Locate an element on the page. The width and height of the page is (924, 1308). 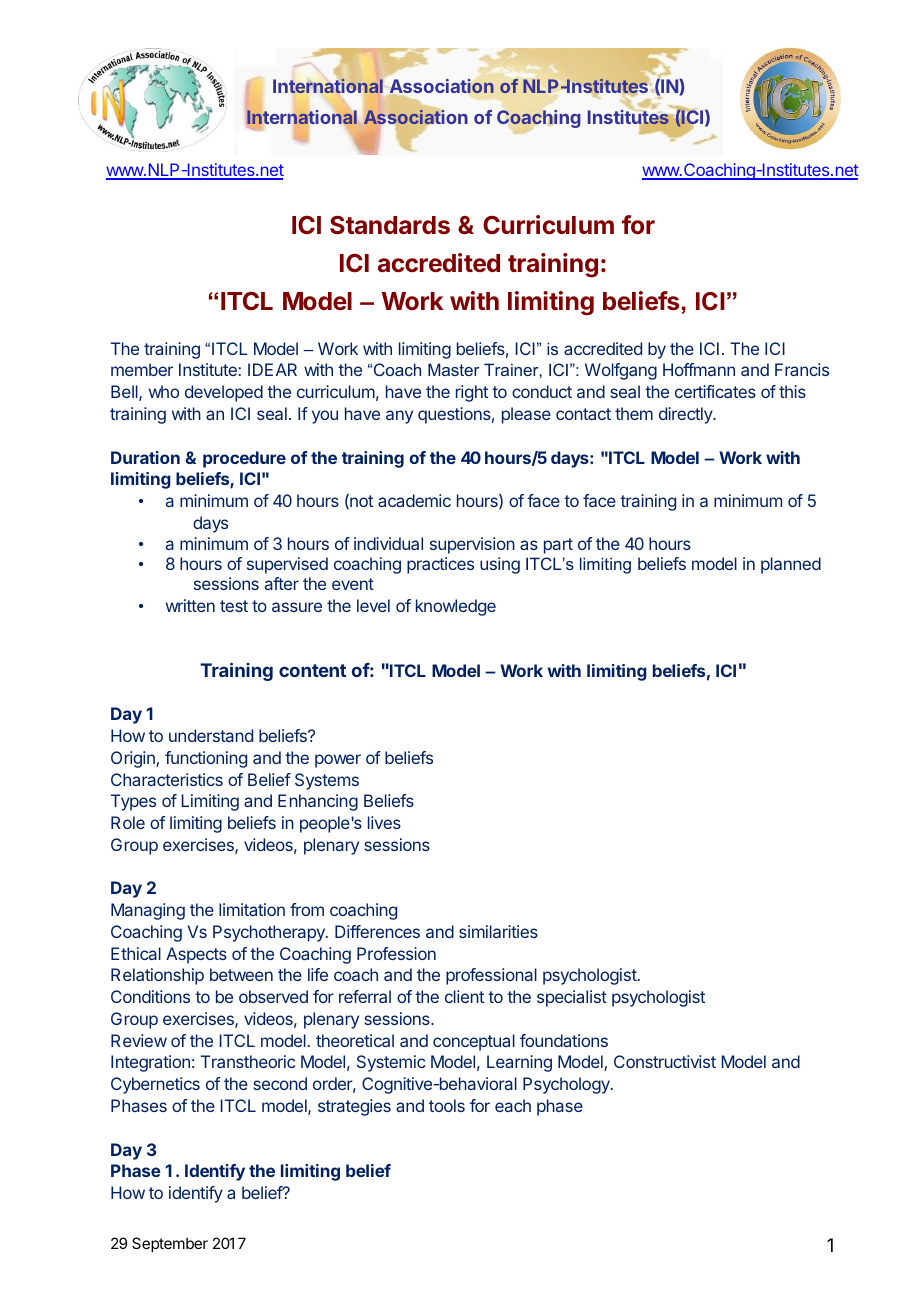
September is located at coordinates (170, 1244).
